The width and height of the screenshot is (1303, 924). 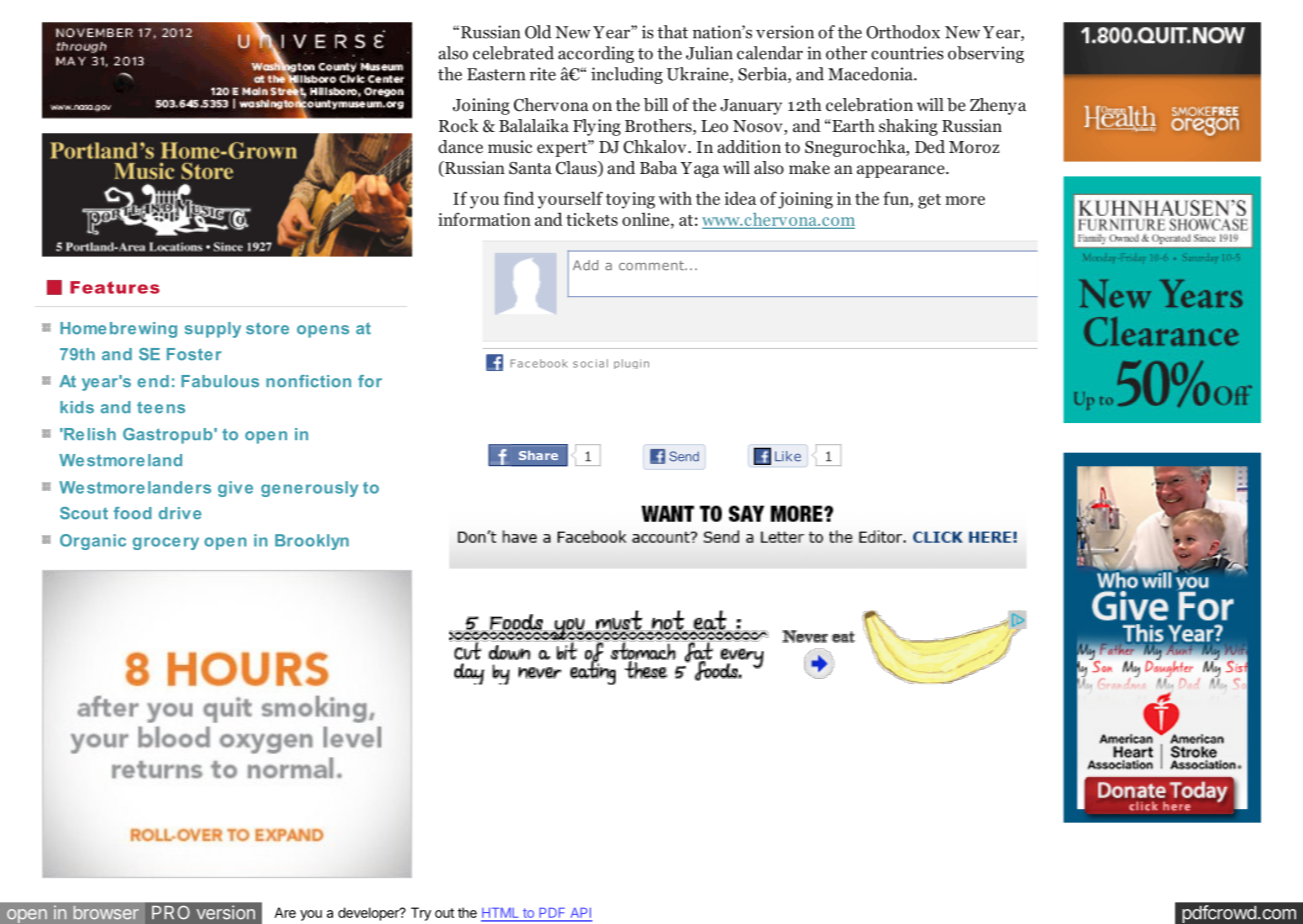 What do you see at coordinates (369, 914) in the screenshot?
I see `developer` at bounding box center [369, 914].
